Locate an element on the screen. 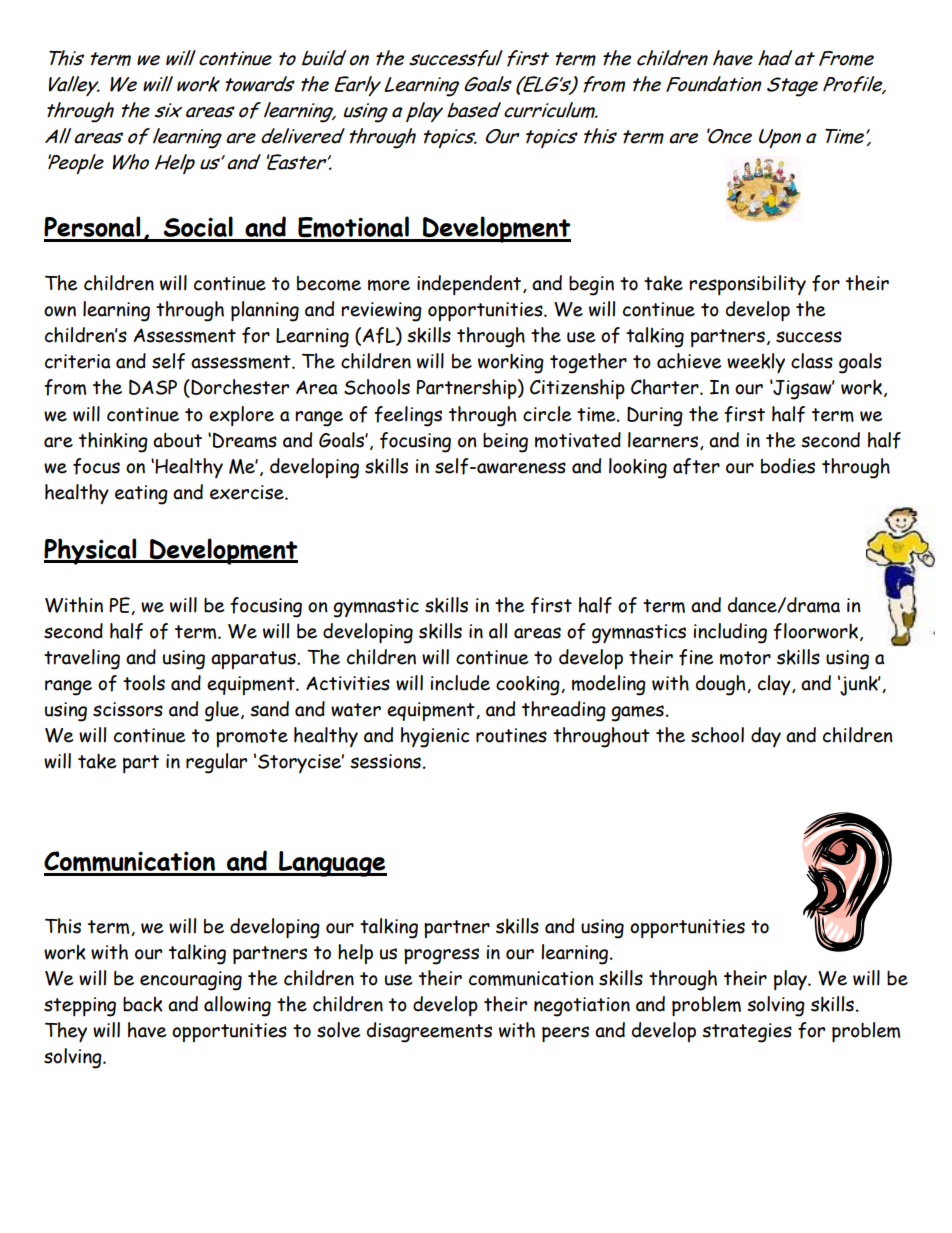 The image size is (952, 1233). independent is located at coordinates (470, 285).
